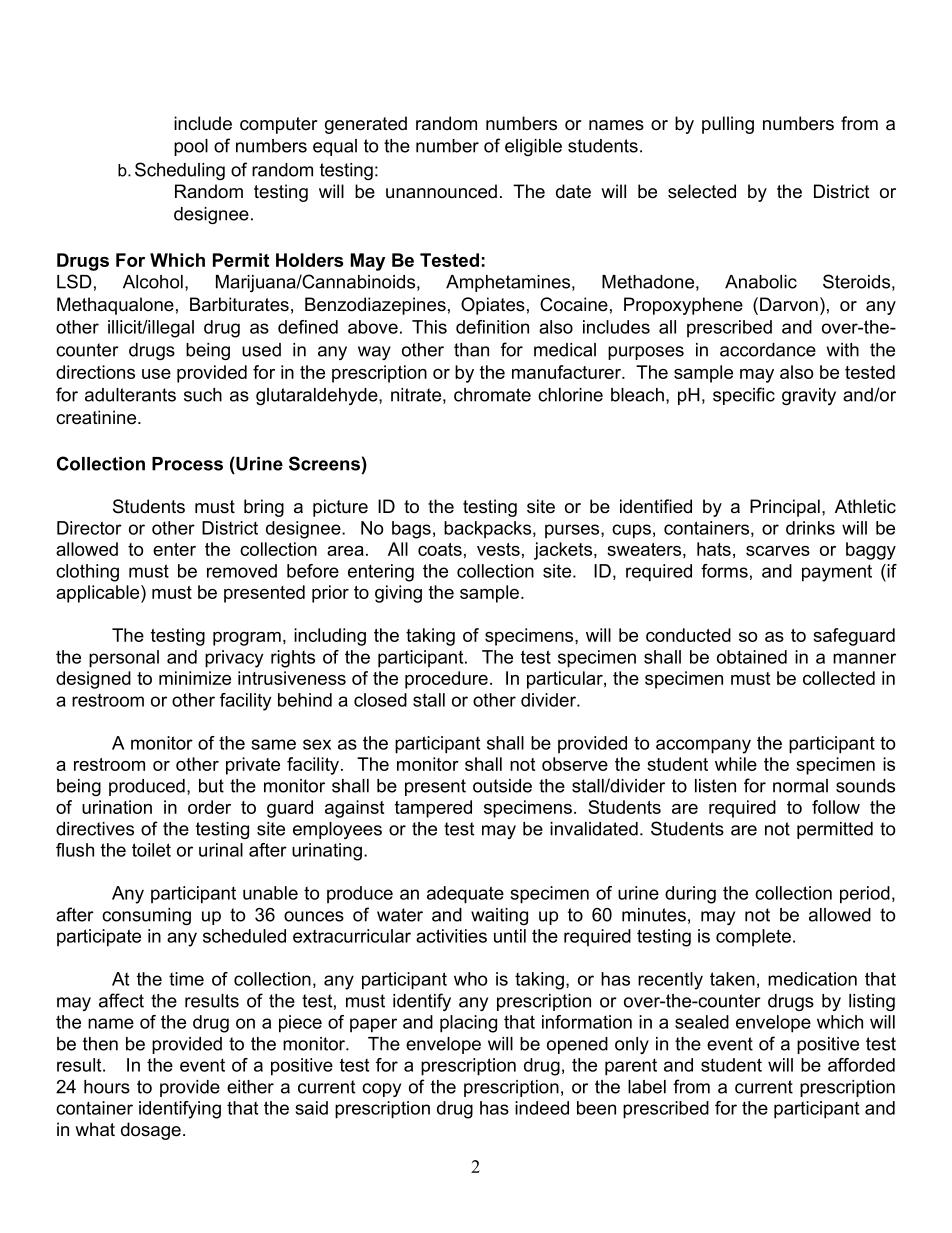 This page has height=1233, width=952. Describe the element at coordinates (785, 508) in the page. I see `Principal` at that location.
